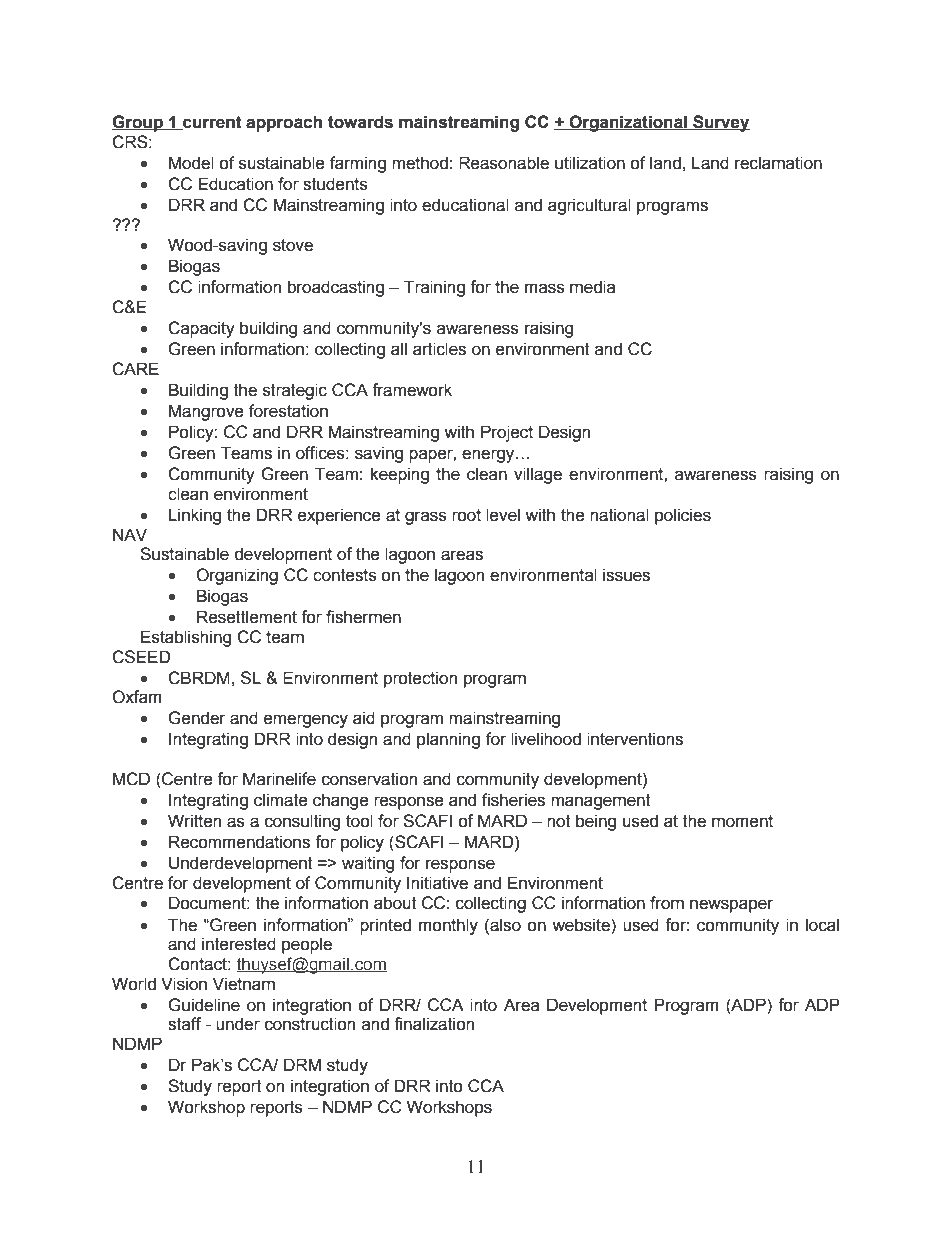  What do you see at coordinates (778, 163) in the document?
I see `reclamation` at bounding box center [778, 163].
